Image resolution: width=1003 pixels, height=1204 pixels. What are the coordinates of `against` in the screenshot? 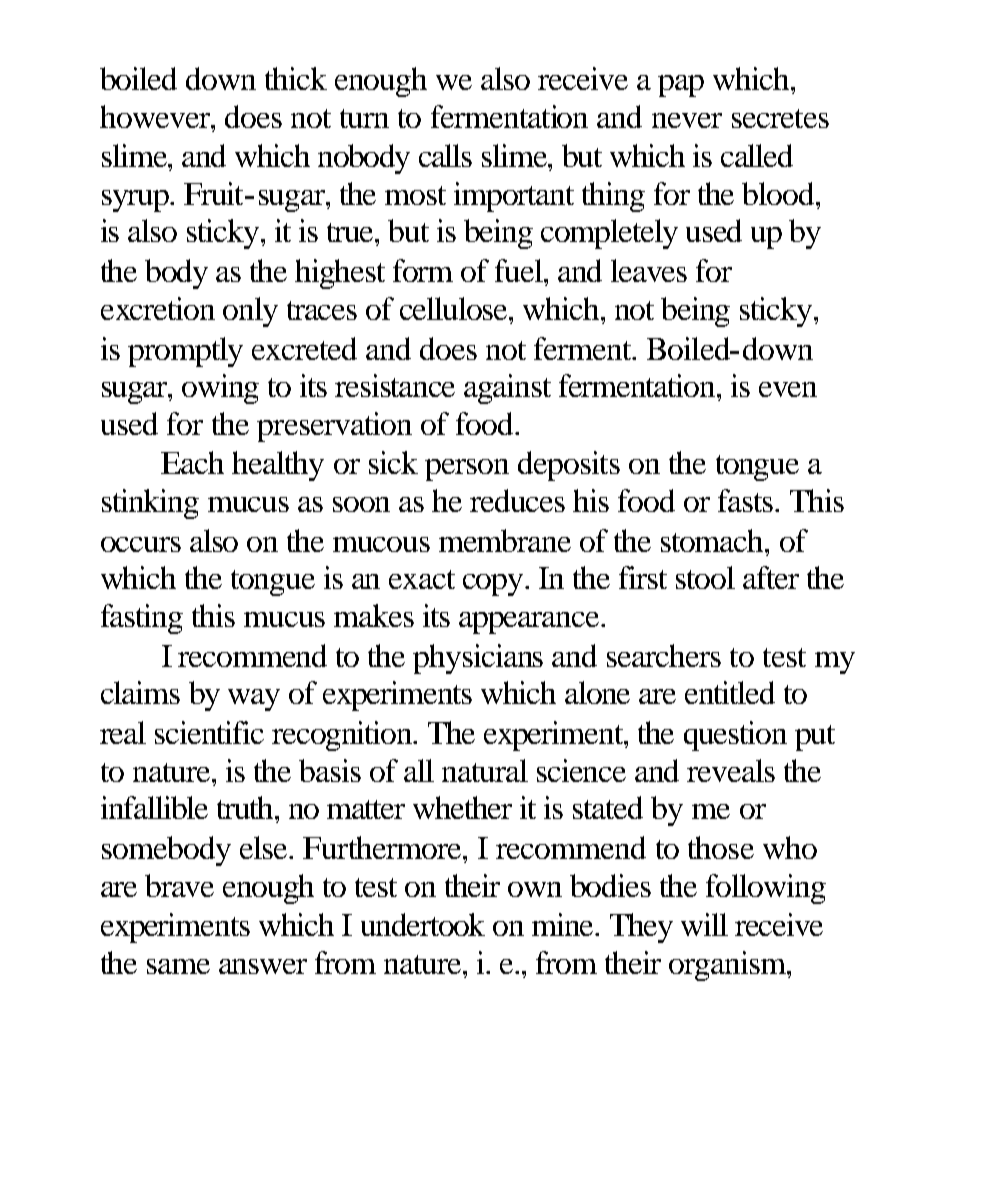 It's located at (507, 389).
